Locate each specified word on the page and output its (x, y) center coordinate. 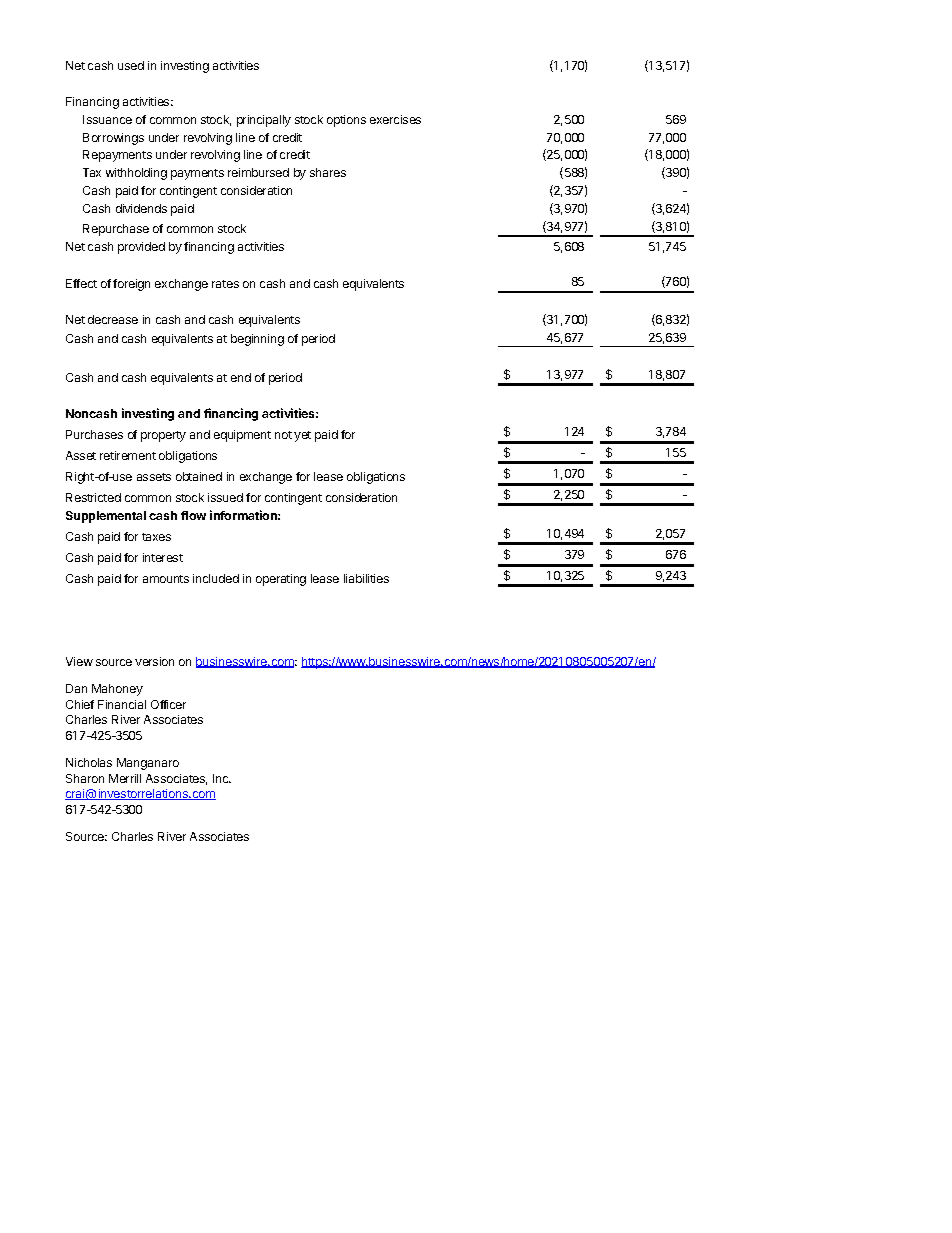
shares (328, 172)
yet (302, 436)
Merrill (125, 778)
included (216, 578)
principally (264, 121)
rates (225, 284)
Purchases (94, 434)
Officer (168, 704)
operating (281, 580)
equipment (242, 436)
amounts (166, 579)
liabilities (366, 578)
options (346, 121)
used (131, 65)
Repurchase (116, 230)
